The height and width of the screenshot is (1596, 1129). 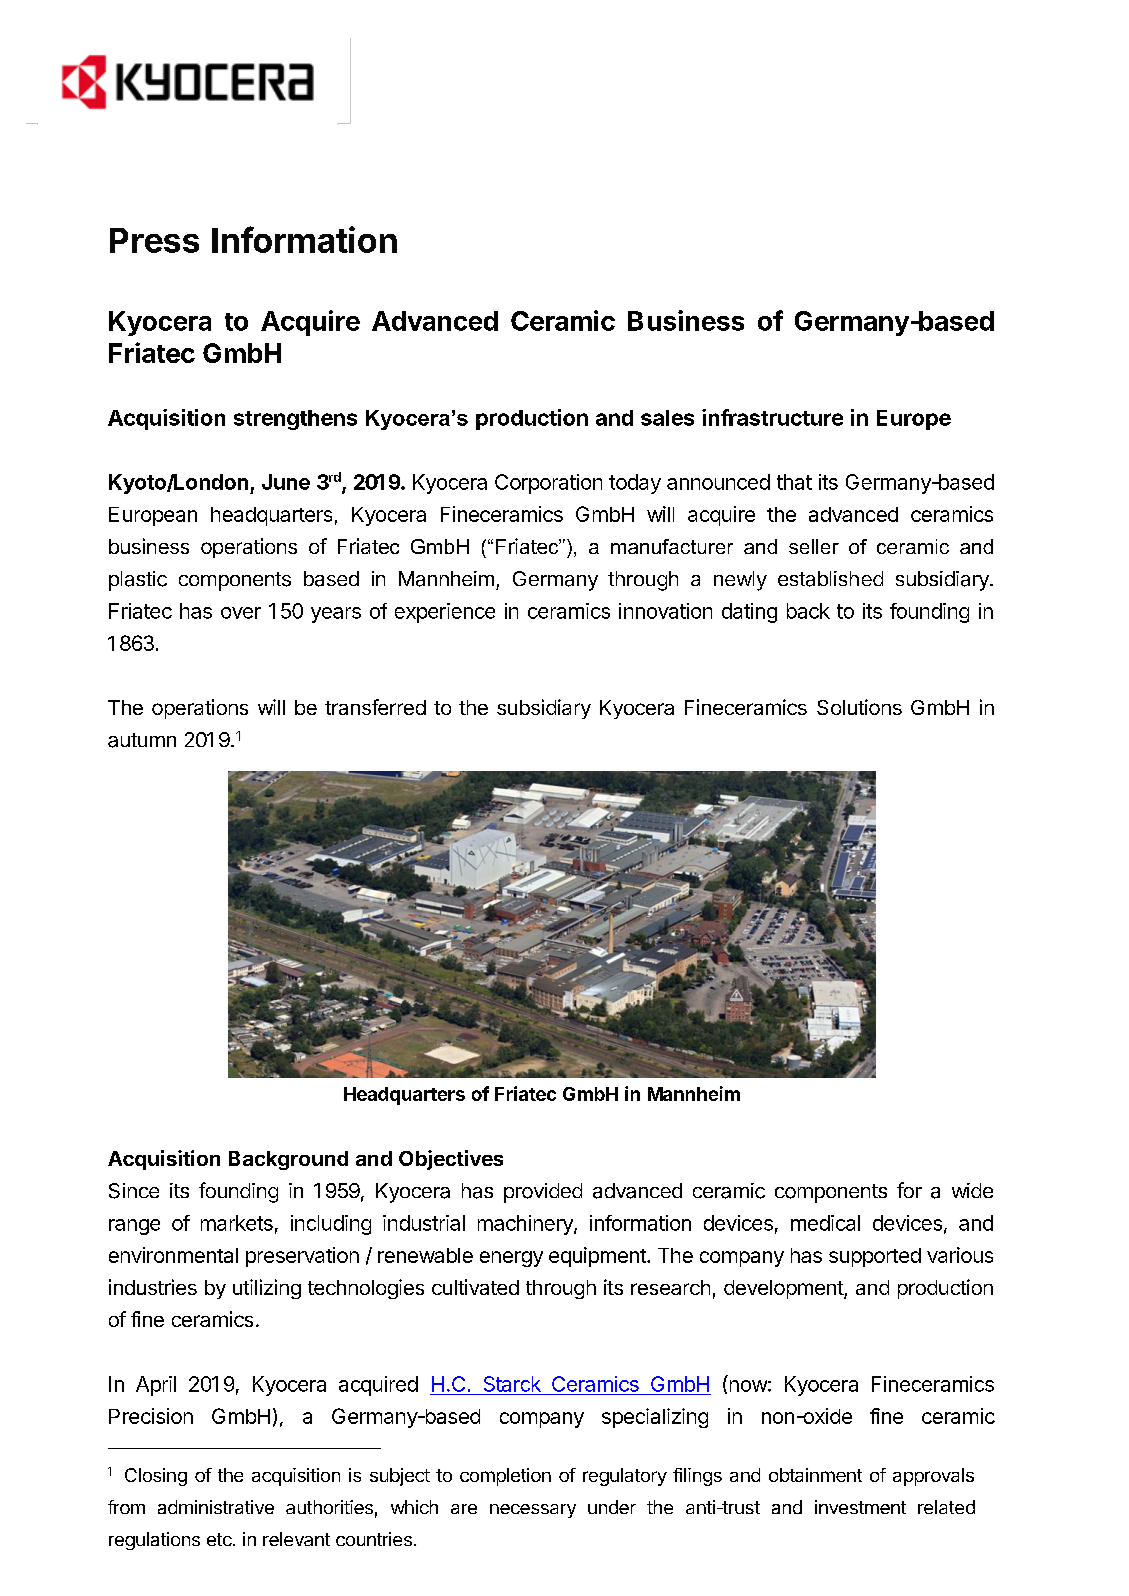 I want to click on autumn, so click(x=142, y=740).
